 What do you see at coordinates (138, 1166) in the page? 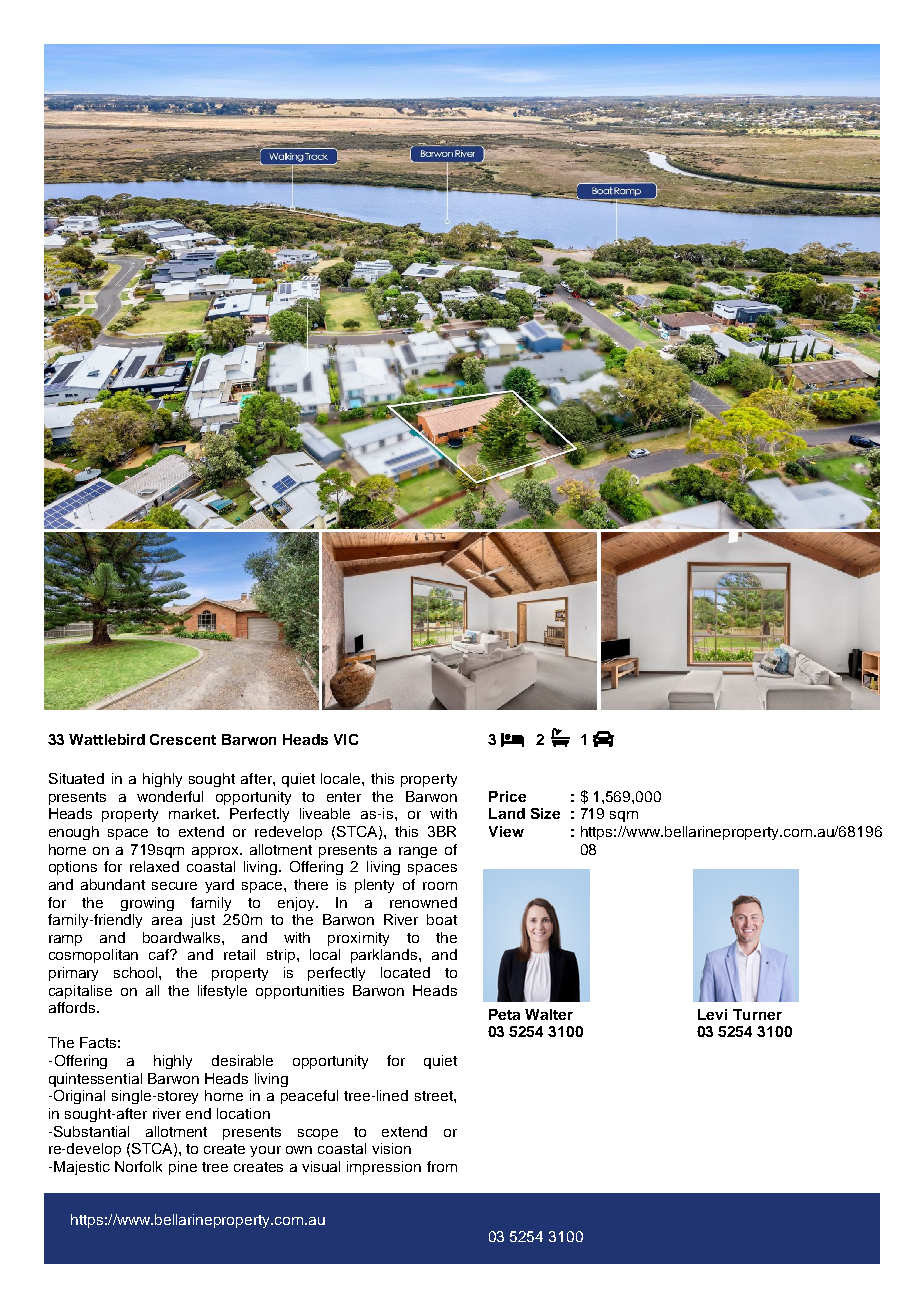
I see `Norfolk` at bounding box center [138, 1166].
